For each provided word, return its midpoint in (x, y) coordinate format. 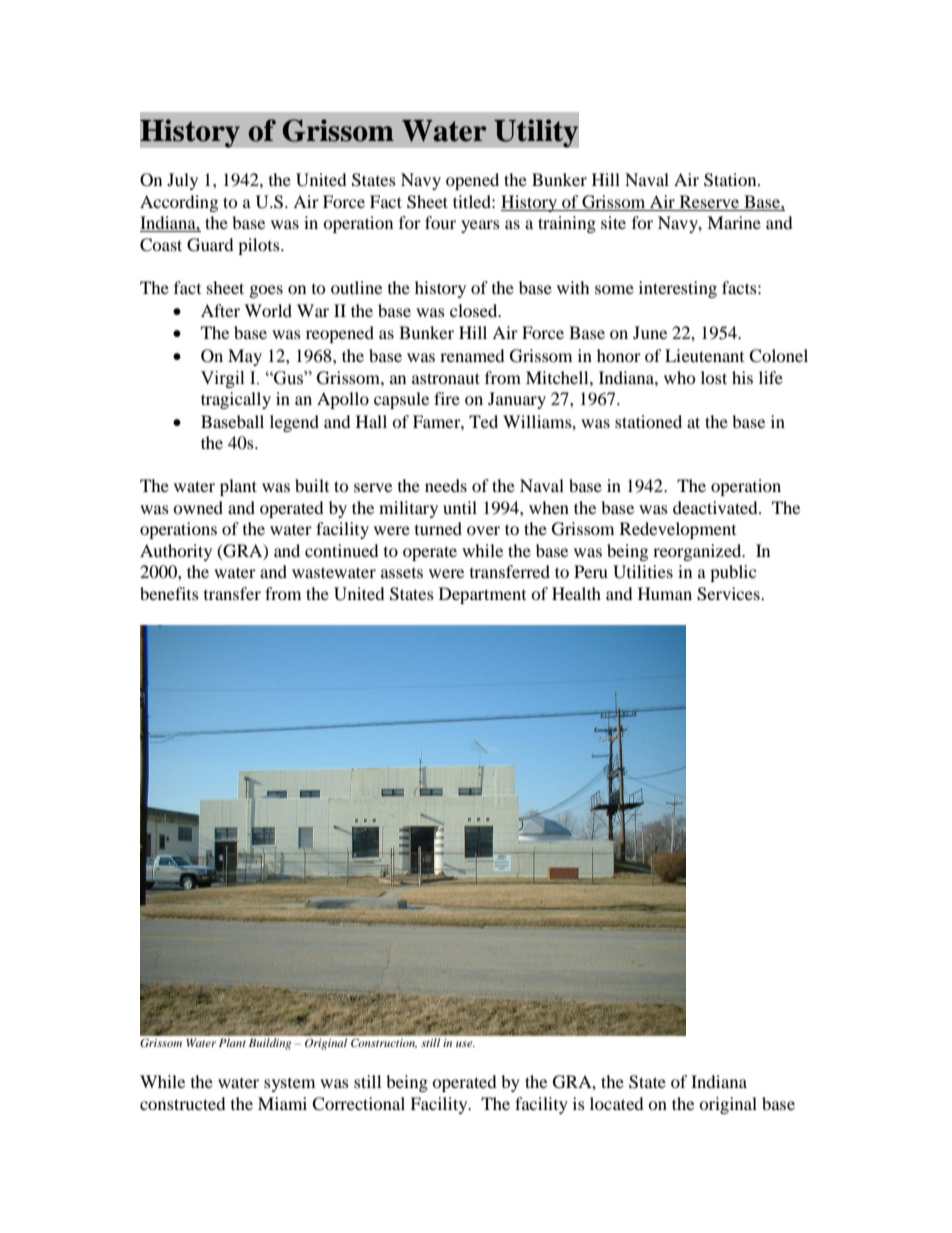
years (480, 226)
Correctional (358, 1104)
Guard (210, 245)
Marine (734, 222)
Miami (282, 1103)
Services (729, 594)
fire (447, 398)
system (289, 1085)
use (465, 1044)
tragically (236, 400)
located (617, 1103)
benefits (169, 593)
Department (482, 595)
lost (714, 377)
